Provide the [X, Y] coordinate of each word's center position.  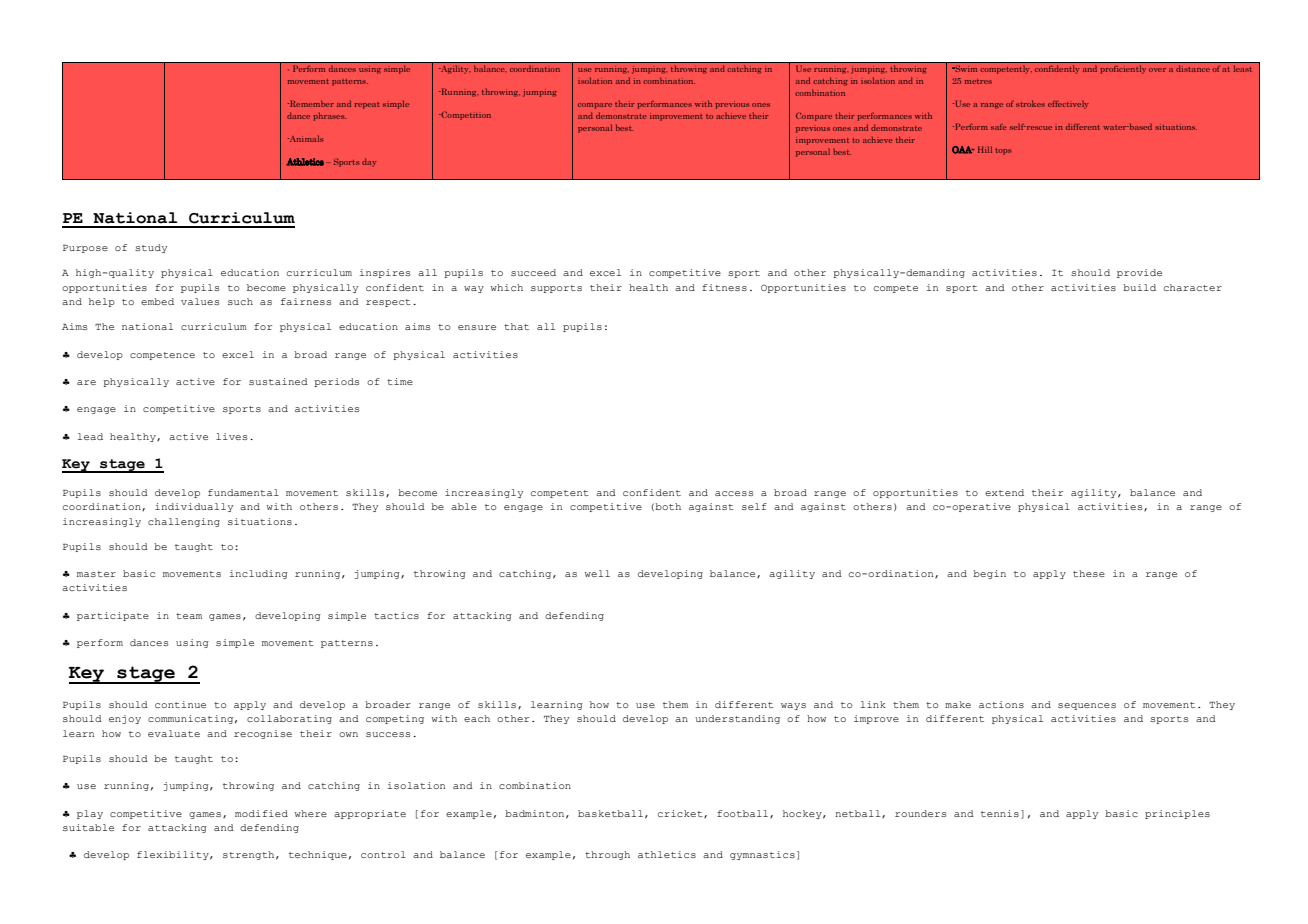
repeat [367, 105]
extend [1004, 492]
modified [261, 813]
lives [231, 436]
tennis [1000, 813]
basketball [610, 813]
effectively [1068, 104]
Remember [311, 103]
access [734, 493]
